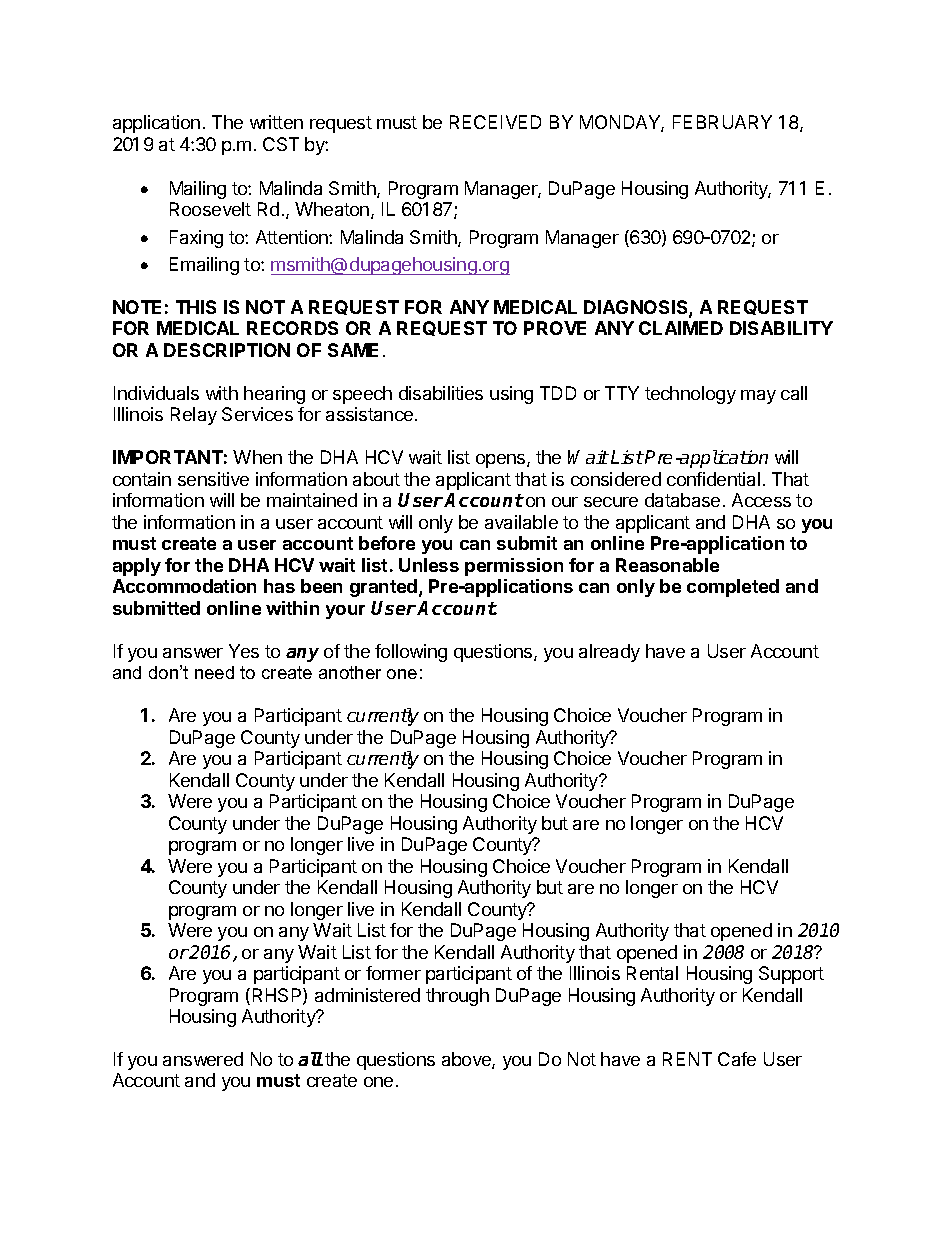 The height and width of the image is (1233, 952). What do you see at coordinates (281, 144) in the image?
I see `CST` at bounding box center [281, 144].
